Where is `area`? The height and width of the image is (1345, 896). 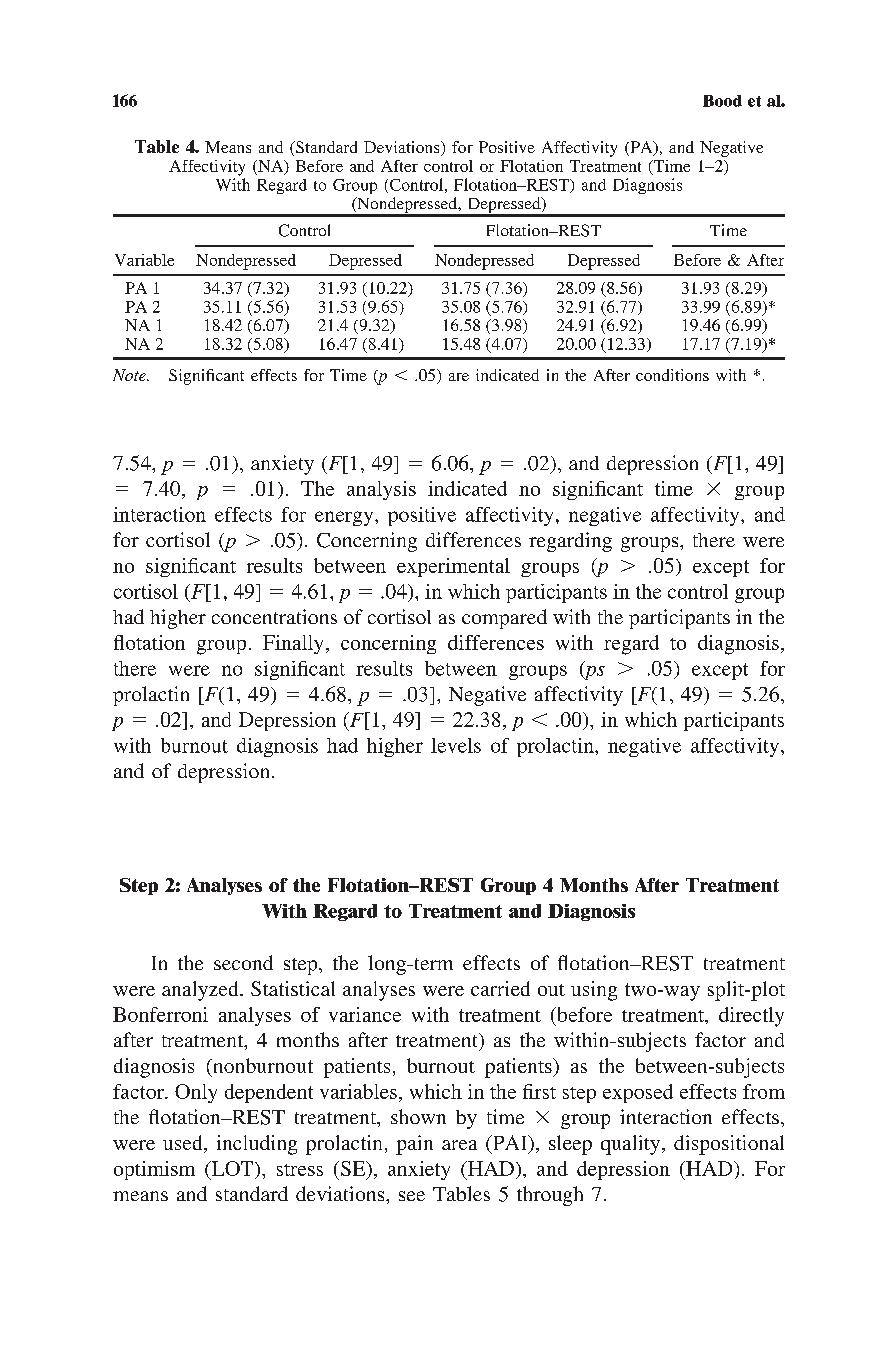
area is located at coordinates (459, 1145).
